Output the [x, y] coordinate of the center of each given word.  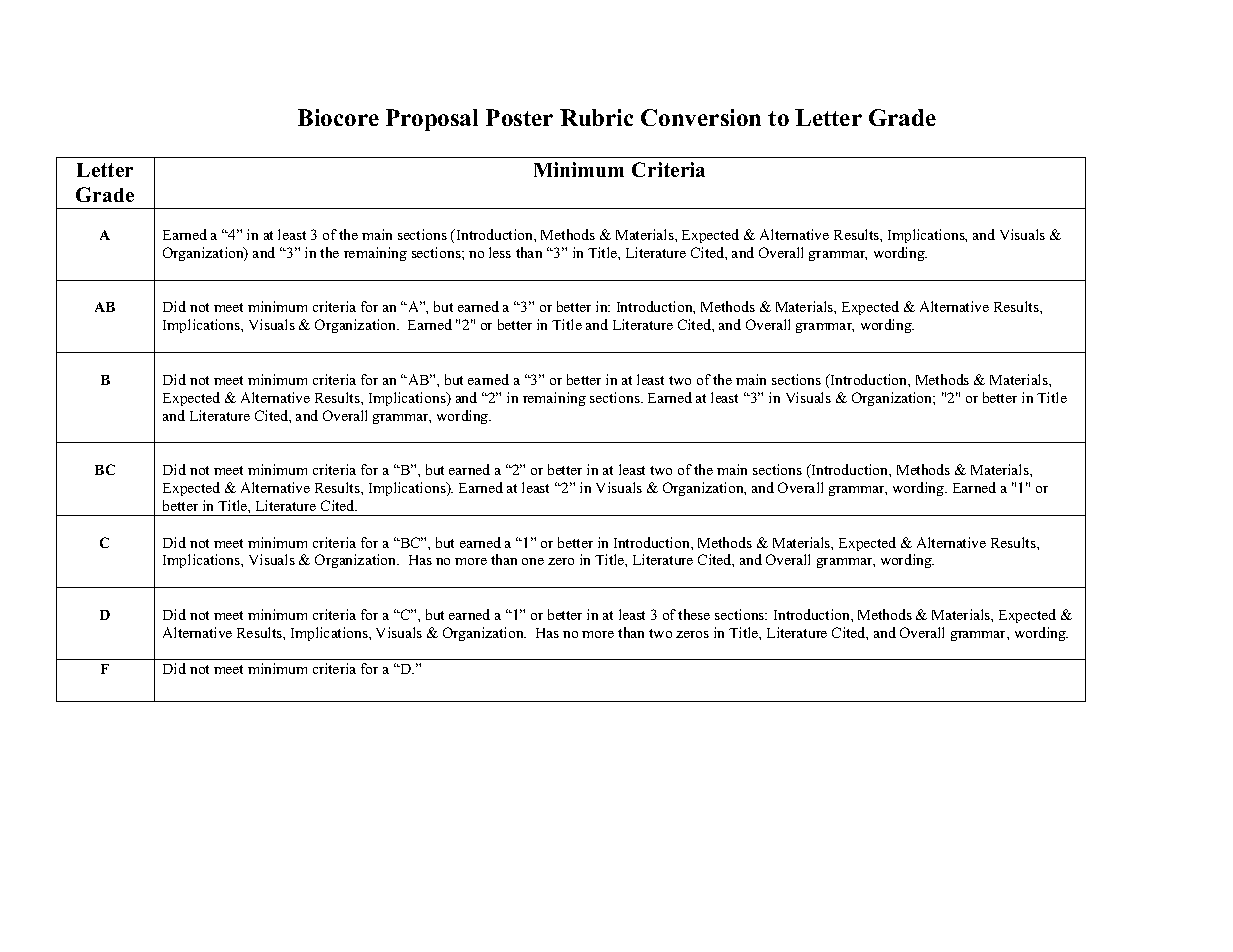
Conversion [701, 117]
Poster [519, 117]
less [500, 252]
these [694, 614]
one [533, 561]
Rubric [596, 117]
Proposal [432, 120]
